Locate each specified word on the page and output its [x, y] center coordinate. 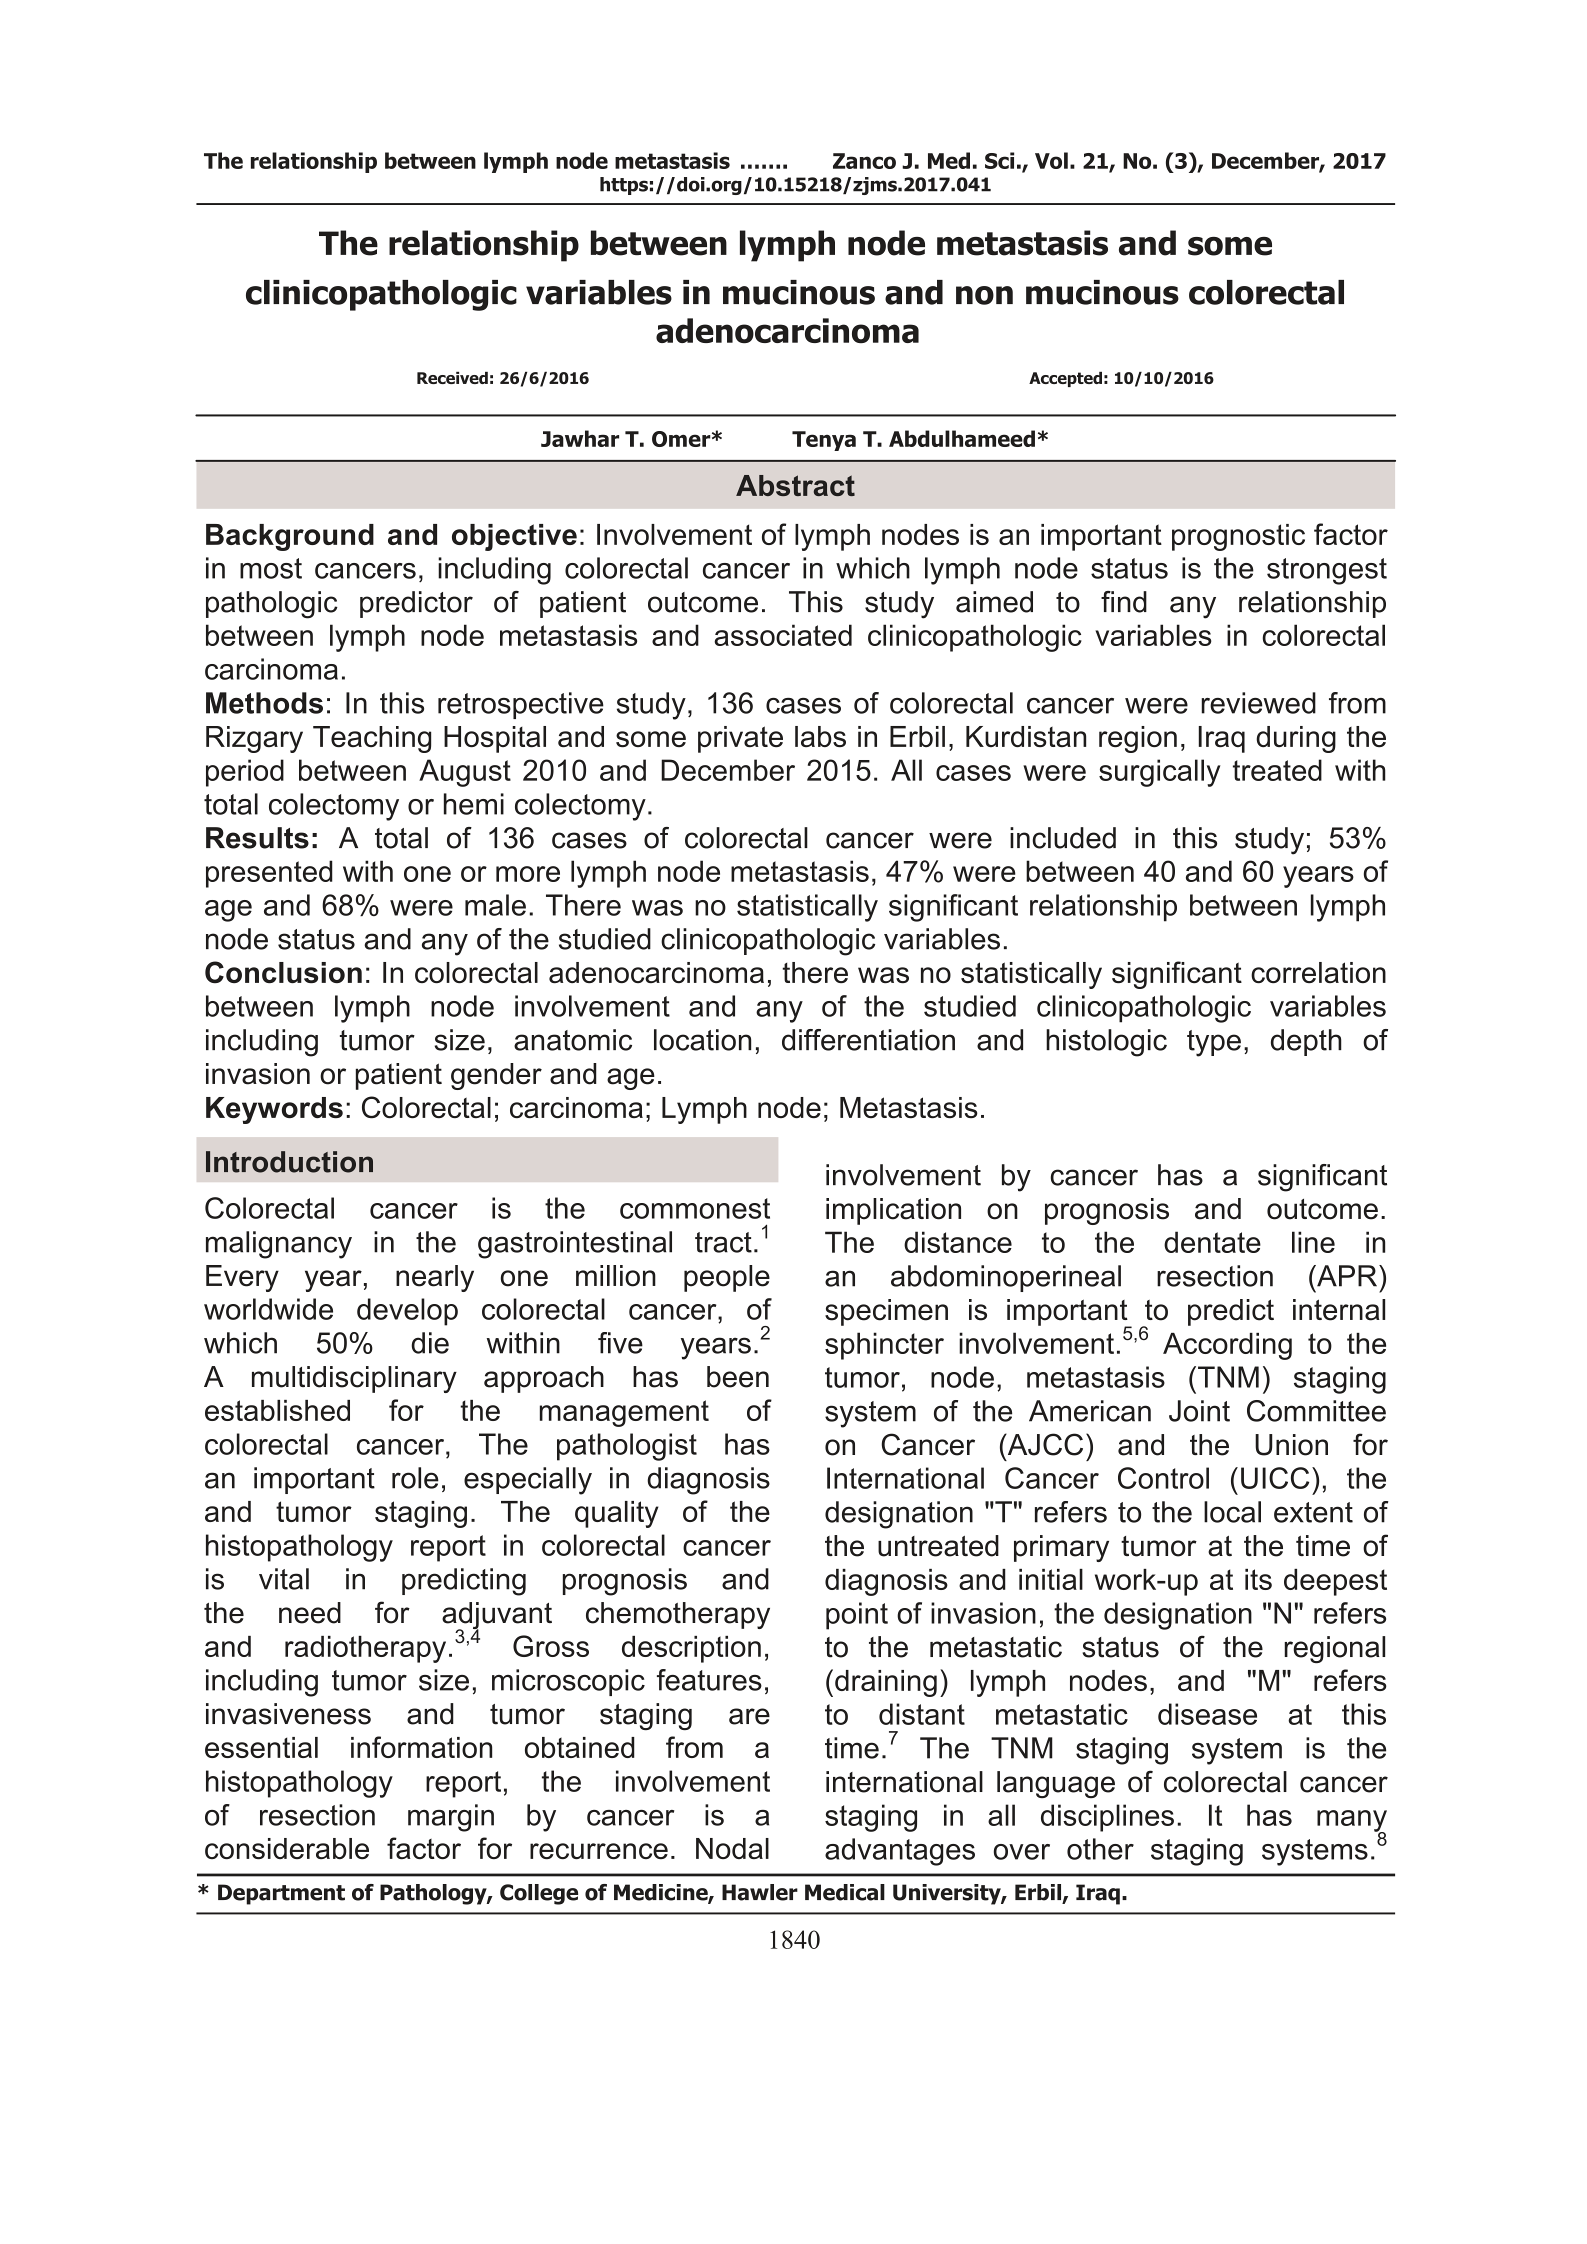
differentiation [868, 1040]
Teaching [372, 739]
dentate [1212, 1242]
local [1232, 1512]
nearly [435, 1278]
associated [783, 635]
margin [451, 1818]
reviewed [1258, 703]
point [857, 1616]
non [984, 295]
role [415, 1478]
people [727, 1278]
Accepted [1065, 379]
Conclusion [283, 972]
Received [452, 378]
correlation [1318, 972]
